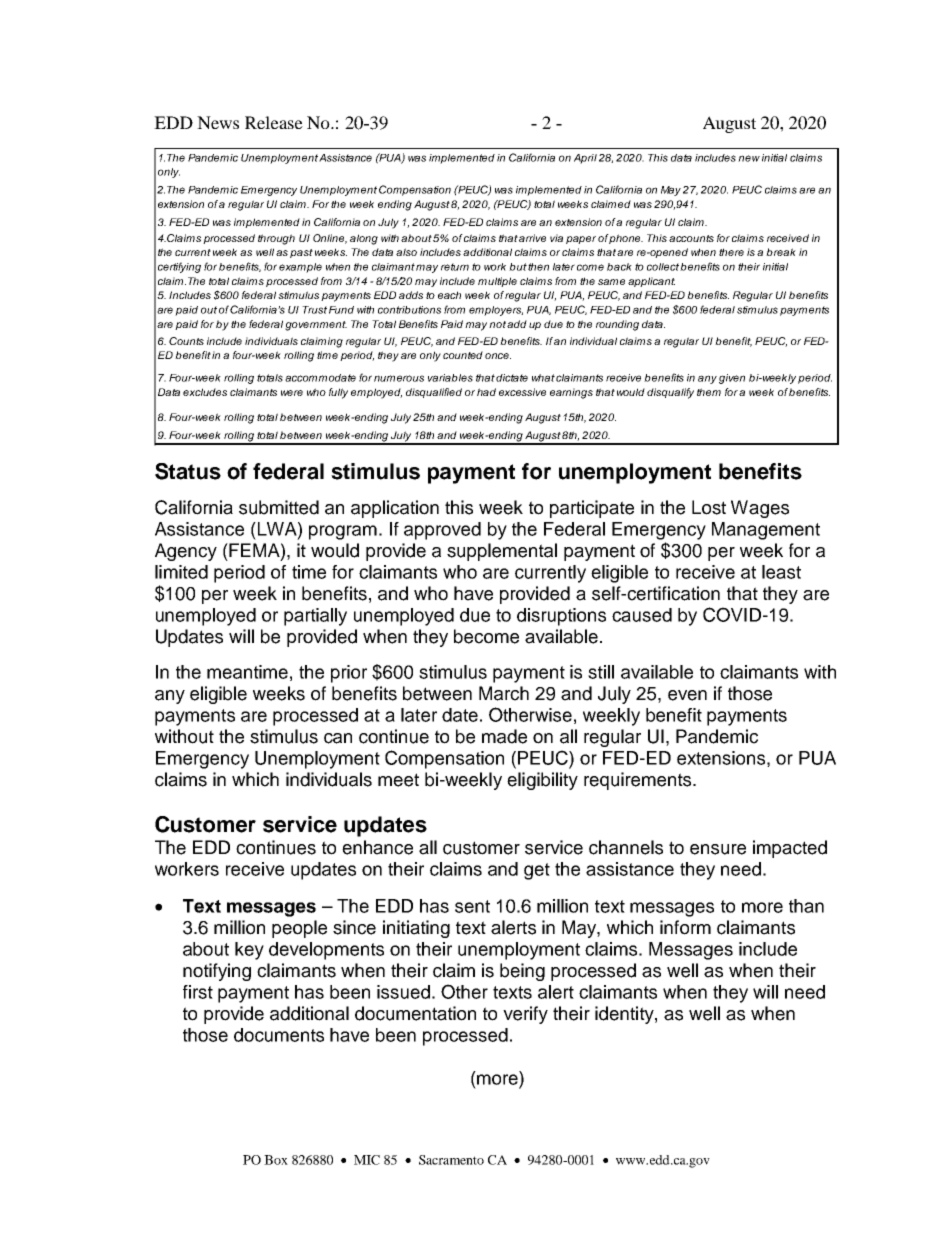  What do you see at coordinates (442, 531) in the document?
I see `approved` at bounding box center [442, 531].
